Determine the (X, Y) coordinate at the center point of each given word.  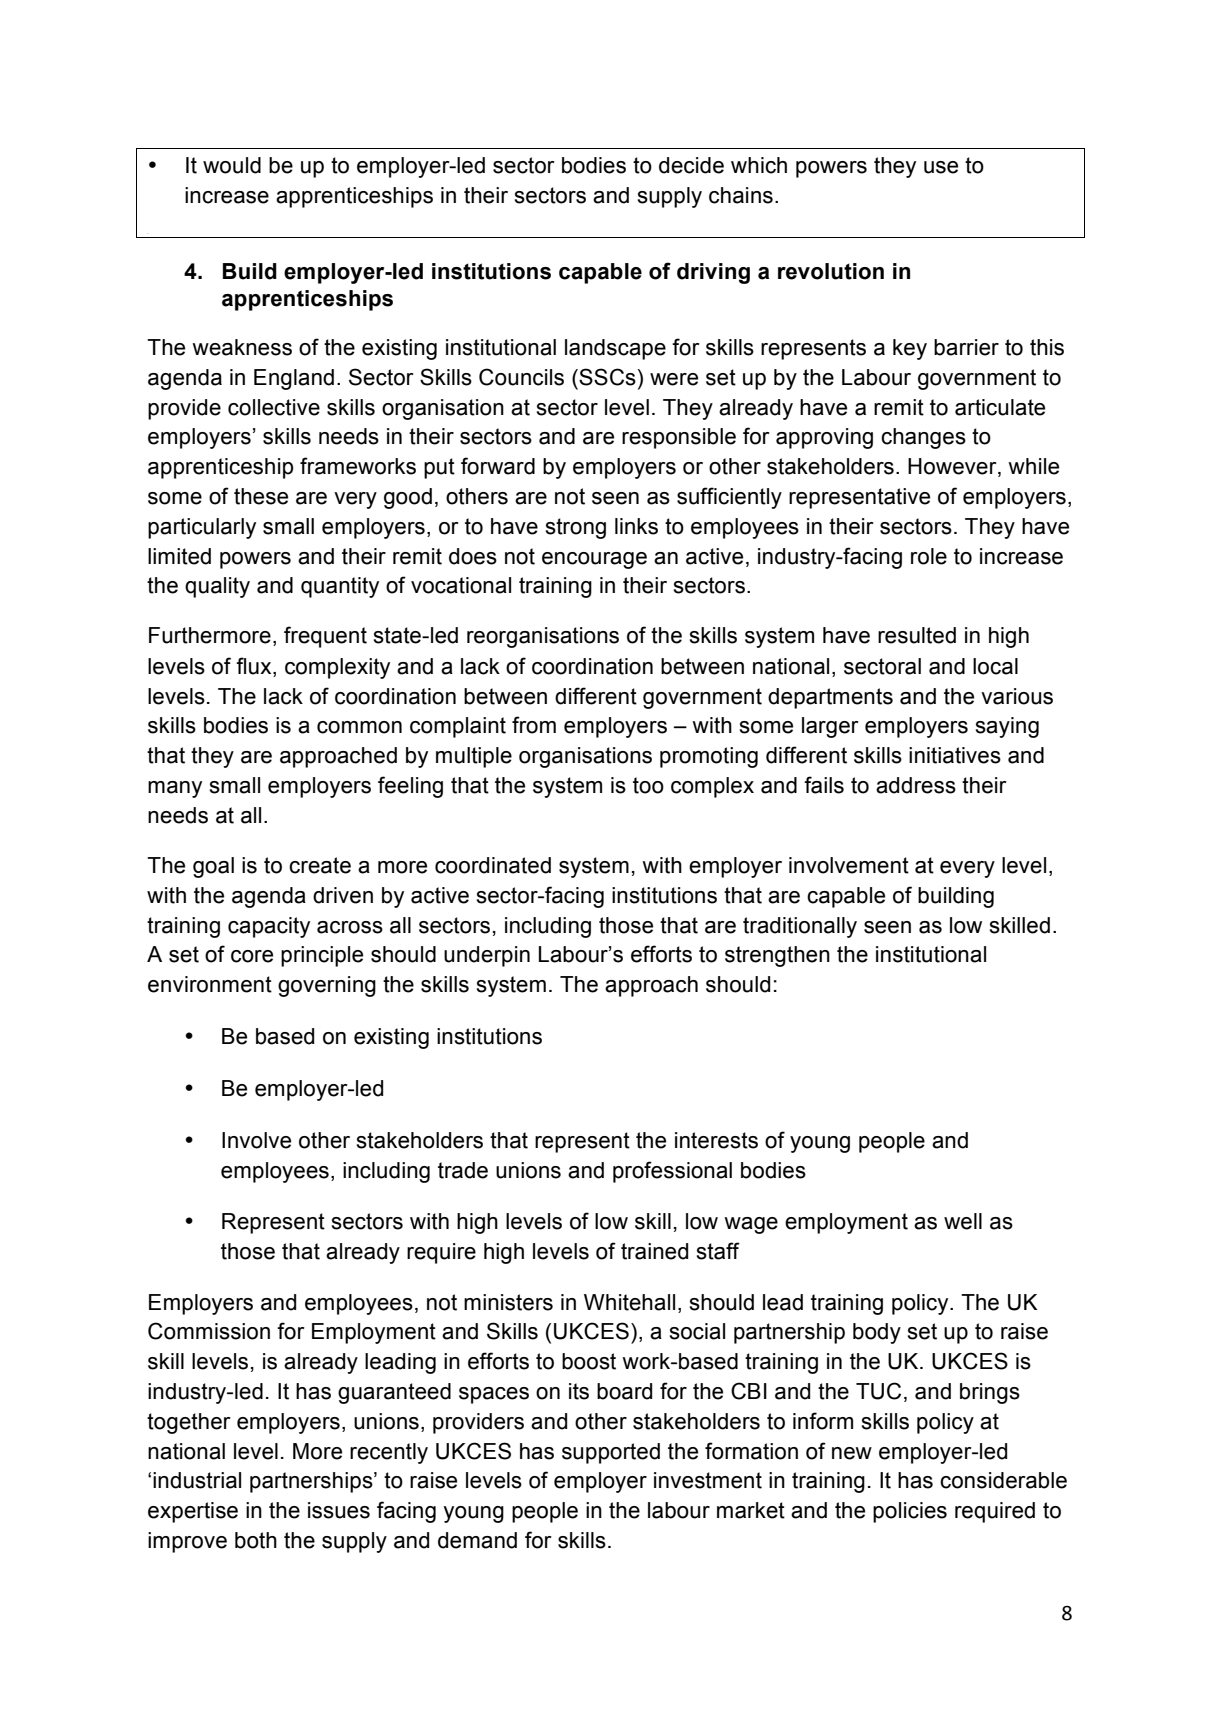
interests (716, 1140)
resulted (917, 635)
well (963, 1221)
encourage (594, 560)
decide (691, 165)
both (256, 1540)
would (232, 165)
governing (327, 986)
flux (255, 666)
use (941, 167)
